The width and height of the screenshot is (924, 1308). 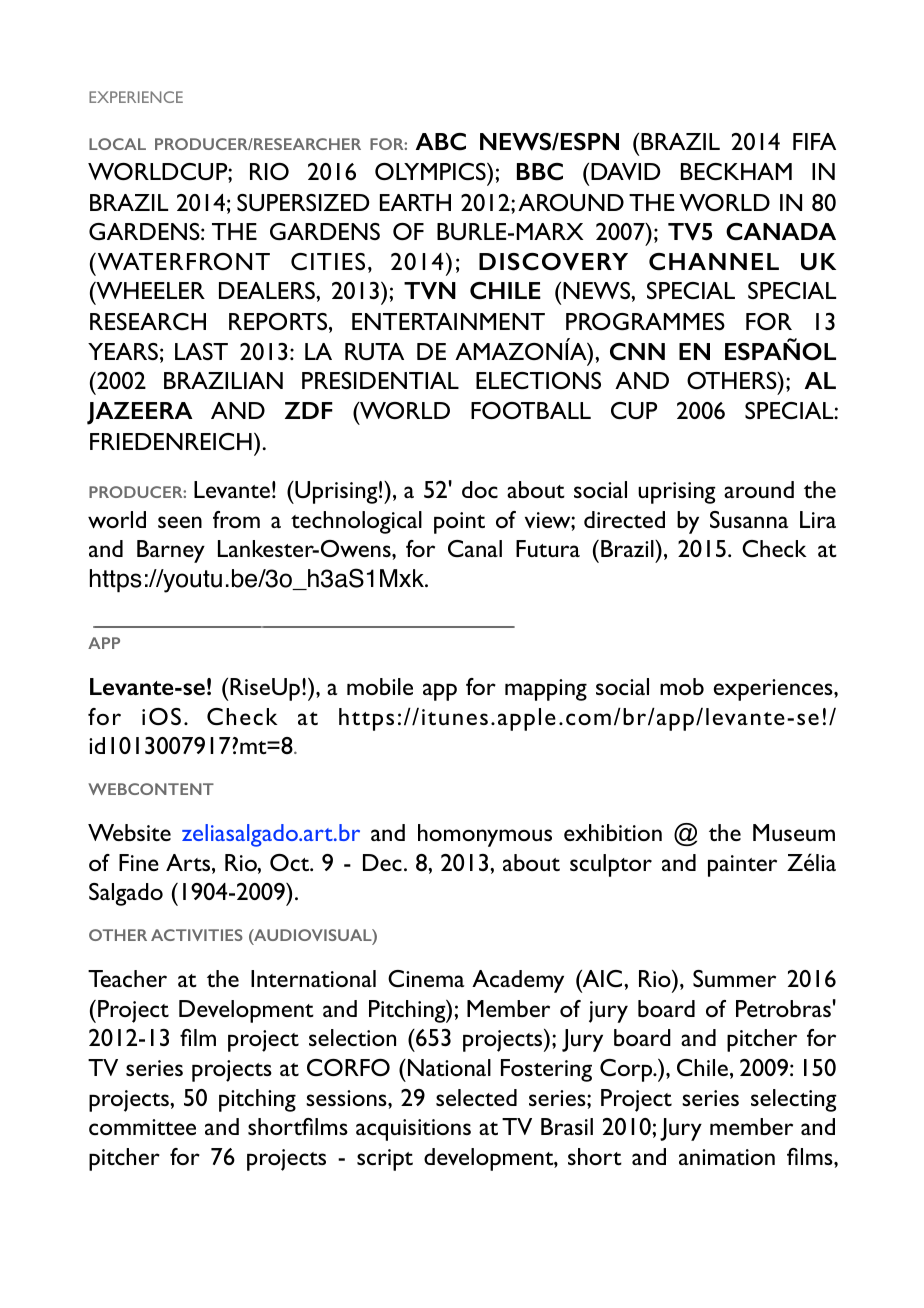 What do you see at coordinates (736, 171) in the screenshot?
I see `BECKHAM` at bounding box center [736, 171].
